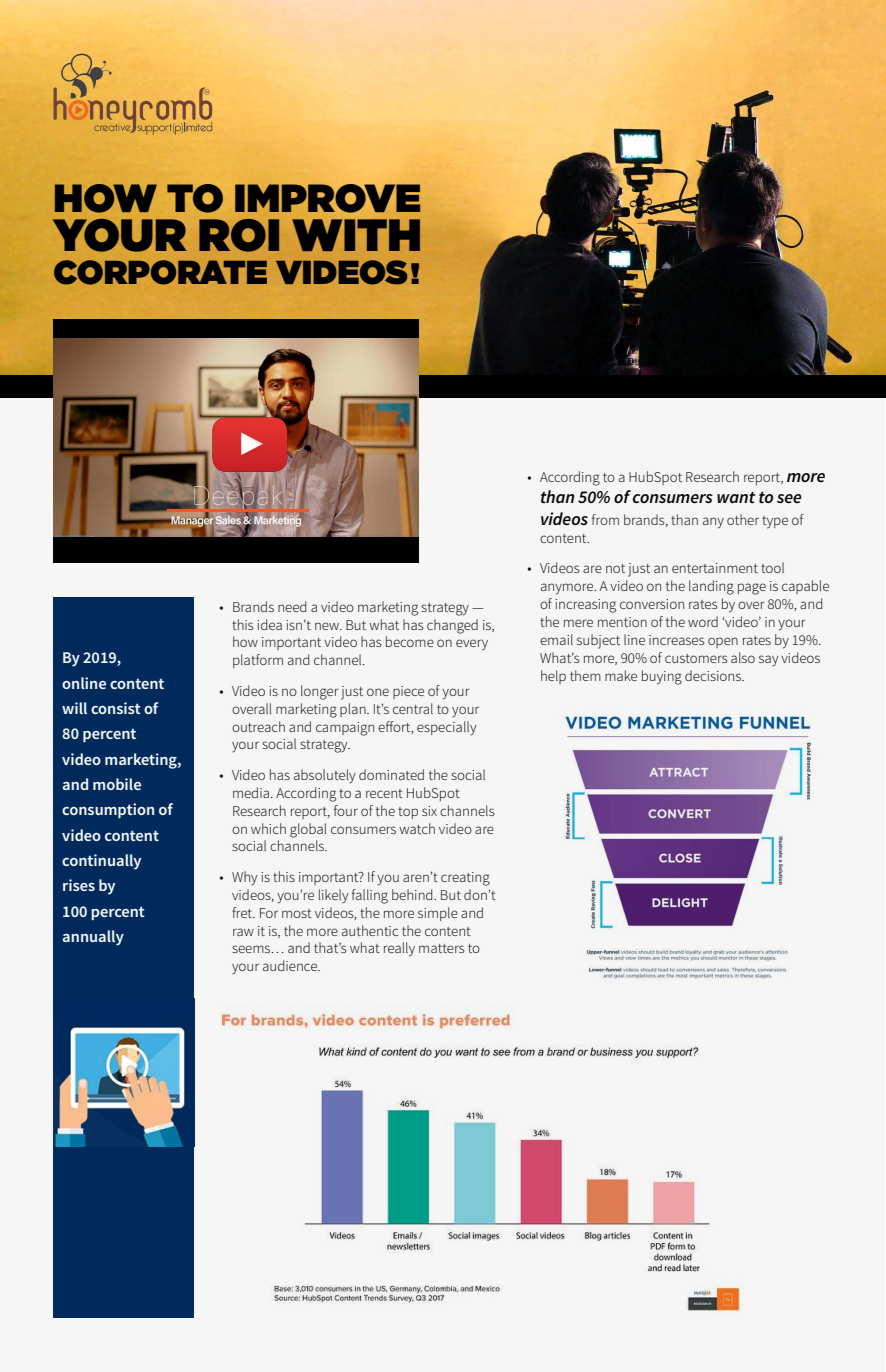 The width and height of the screenshot is (886, 1372). What do you see at coordinates (711, 587) in the screenshot?
I see `landing` at bounding box center [711, 587].
